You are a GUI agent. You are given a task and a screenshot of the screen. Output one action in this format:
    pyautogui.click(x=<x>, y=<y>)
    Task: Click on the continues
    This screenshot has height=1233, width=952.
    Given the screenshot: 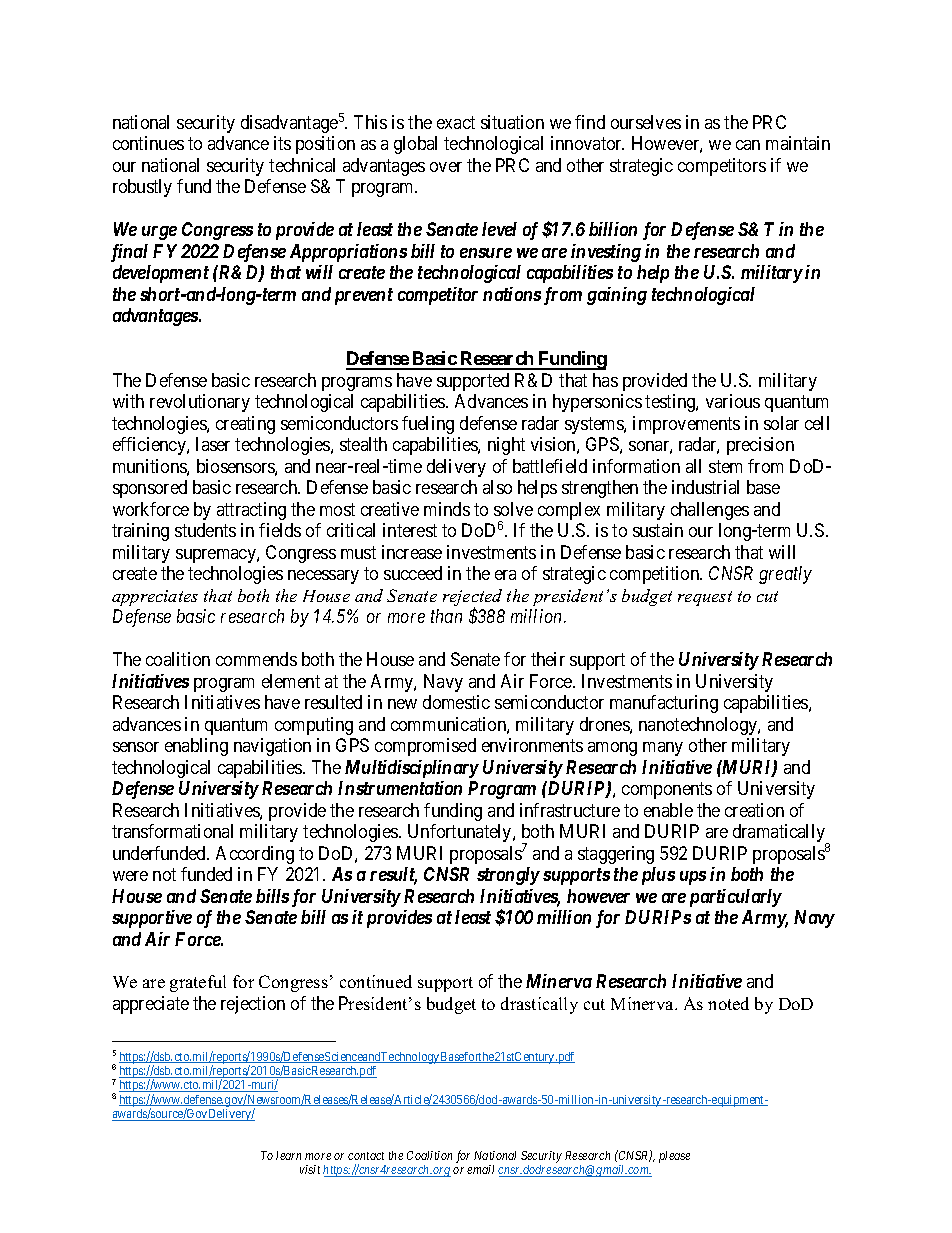 What is the action you would take?
    pyautogui.click(x=148, y=143)
